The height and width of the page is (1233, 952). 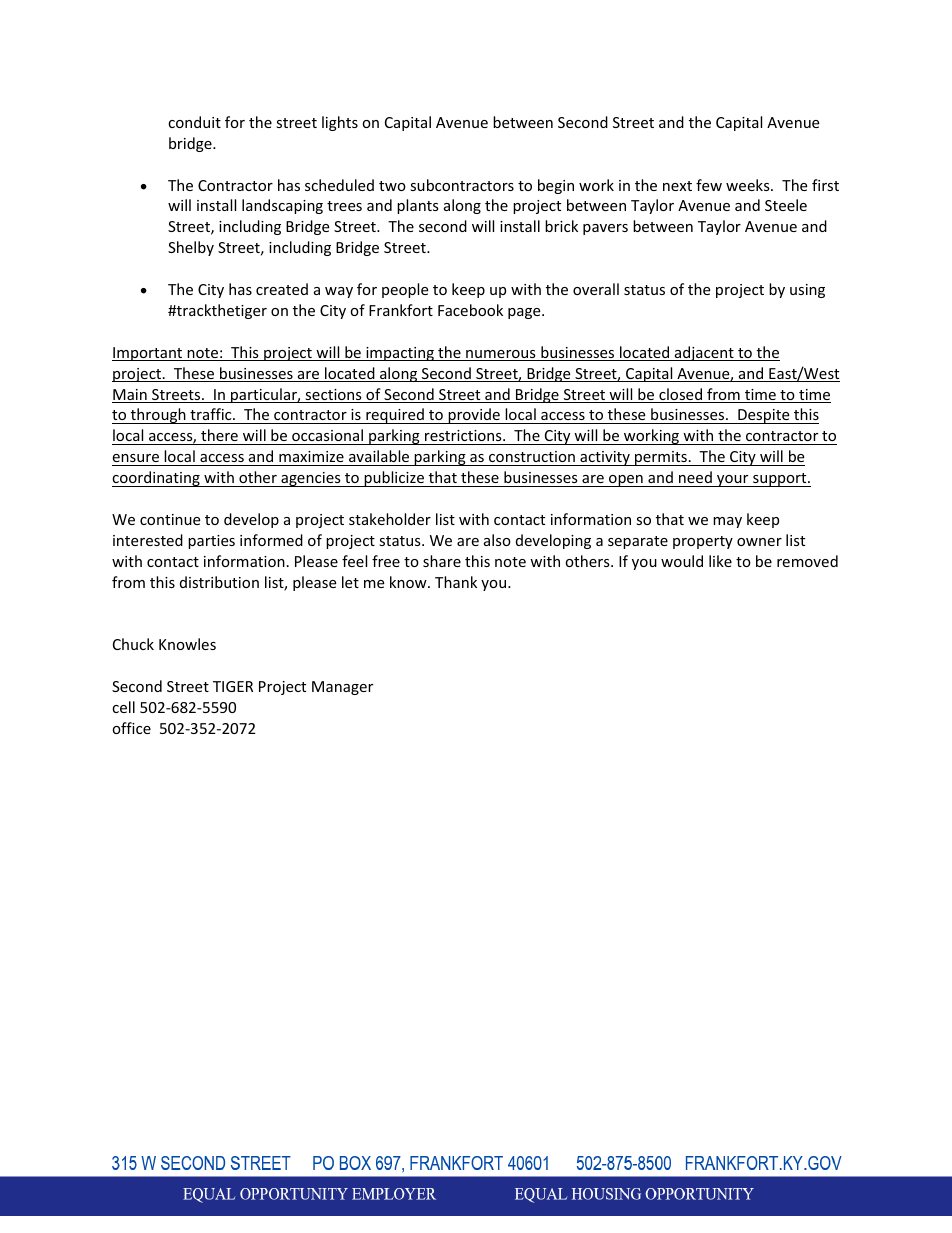 I want to click on provide, so click(x=474, y=416).
